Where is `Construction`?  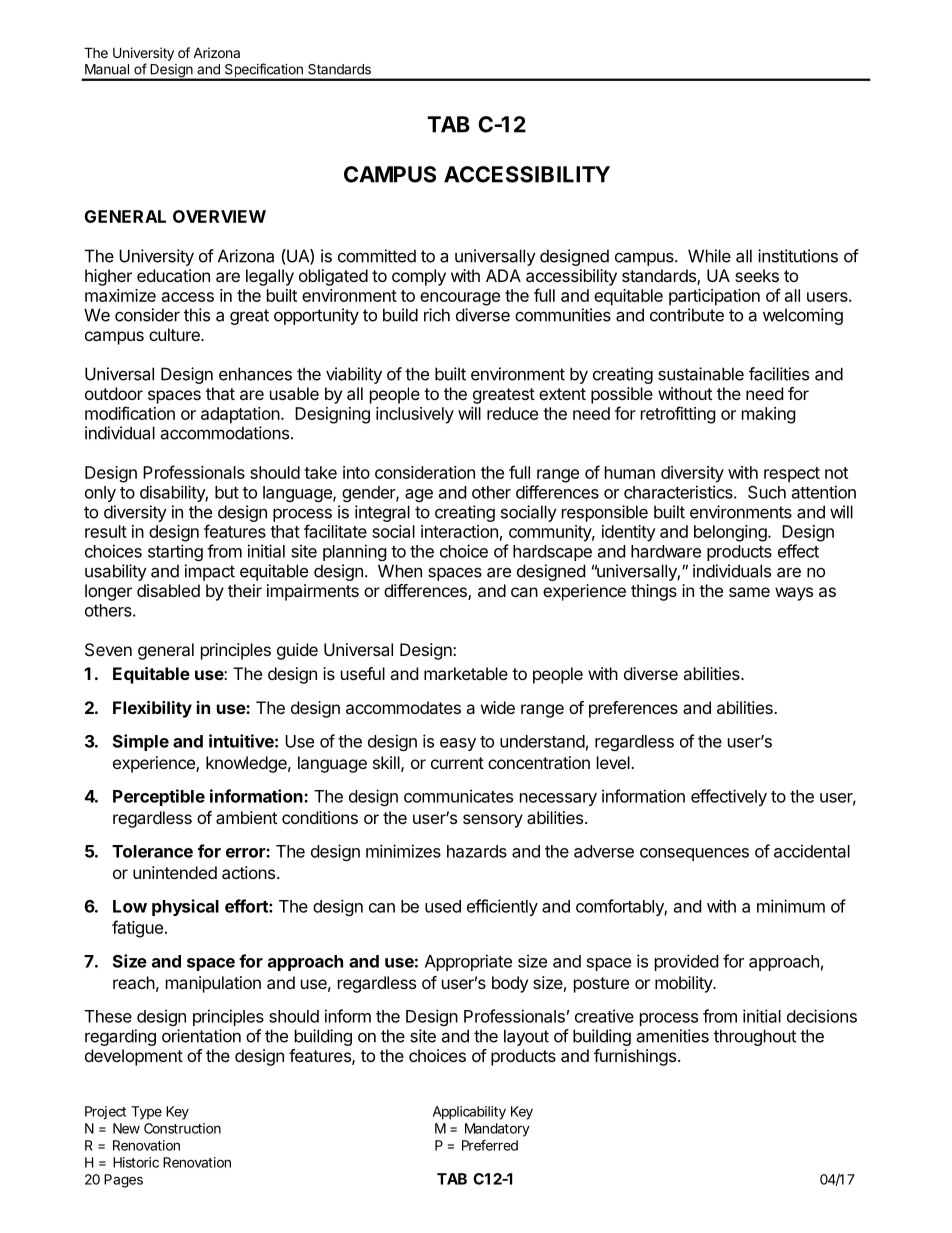 Construction is located at coordinates (182, 1128).
